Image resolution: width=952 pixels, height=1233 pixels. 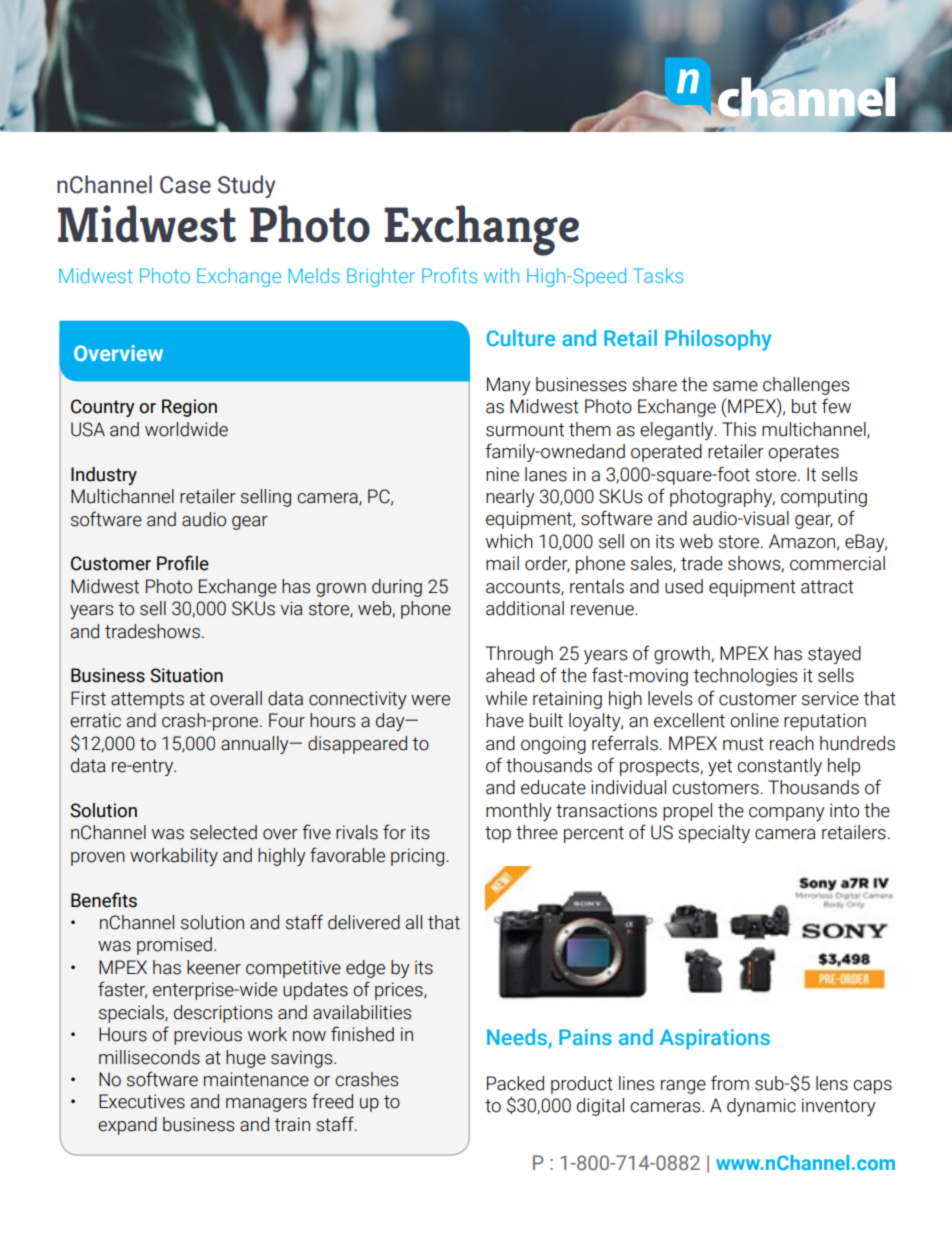 I want to click on selected, so click(x=223, y=832).
